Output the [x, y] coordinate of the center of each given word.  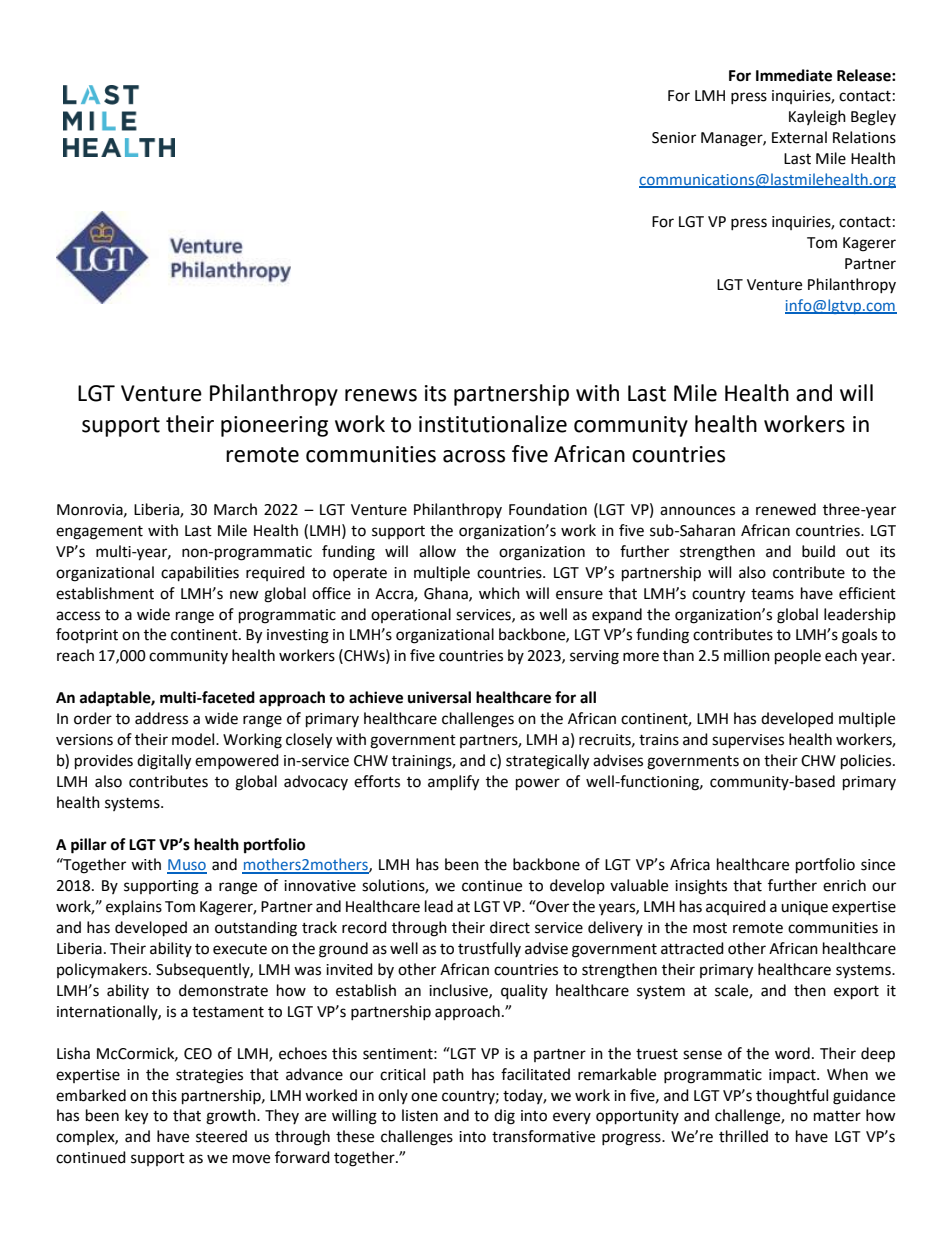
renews [381, 395]
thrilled [743, 1136]
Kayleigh [817, 118]
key [136, 1117]
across [474, 456]
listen [420, 1115]
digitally [164, 762]
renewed [786, 509]
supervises [748, 741]
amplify [453, 783]
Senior [674, 138]
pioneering [274, 426]
